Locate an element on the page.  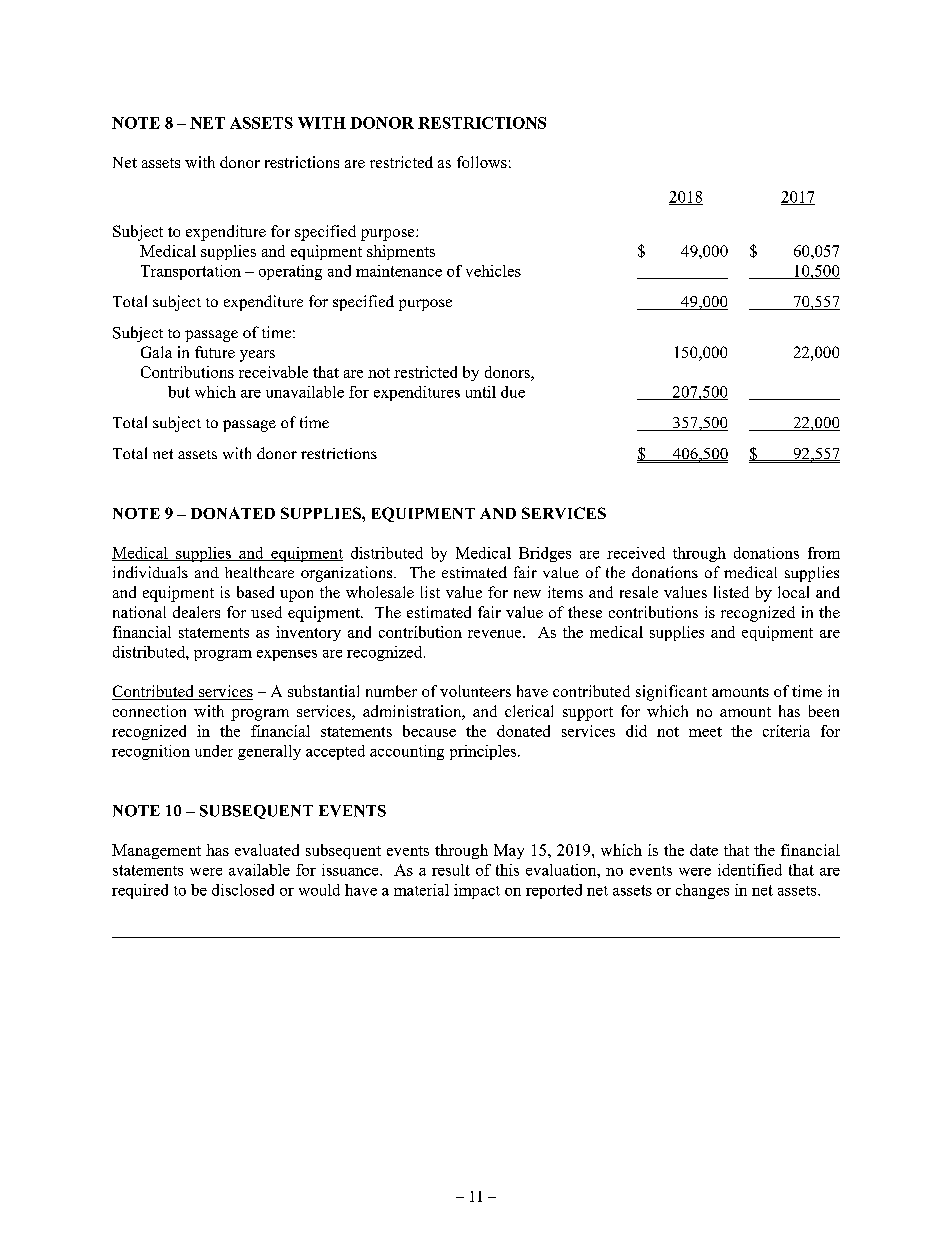
follows is located at coordinates (482, 162).
